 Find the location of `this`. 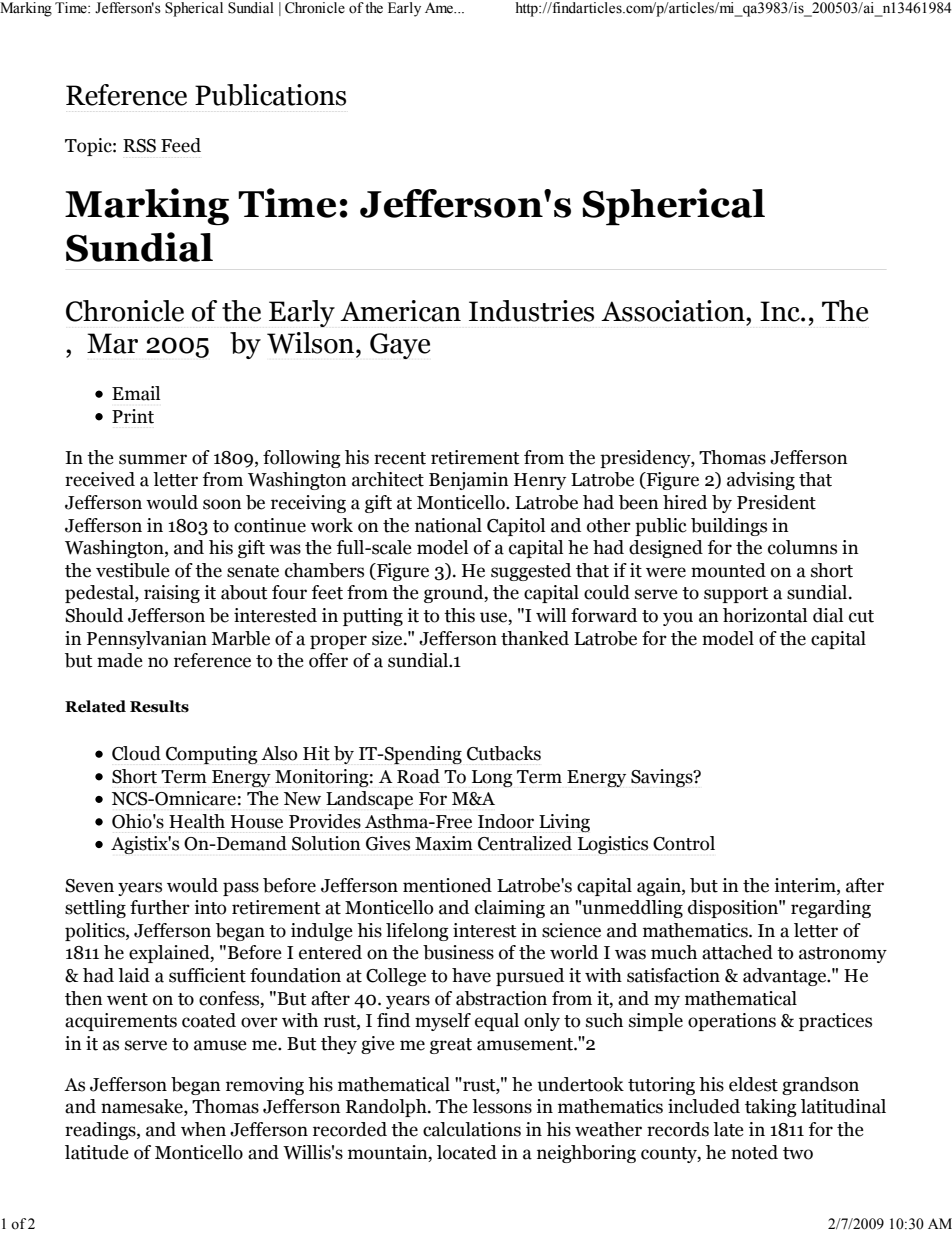

this is located at coordinates (459, 615).
